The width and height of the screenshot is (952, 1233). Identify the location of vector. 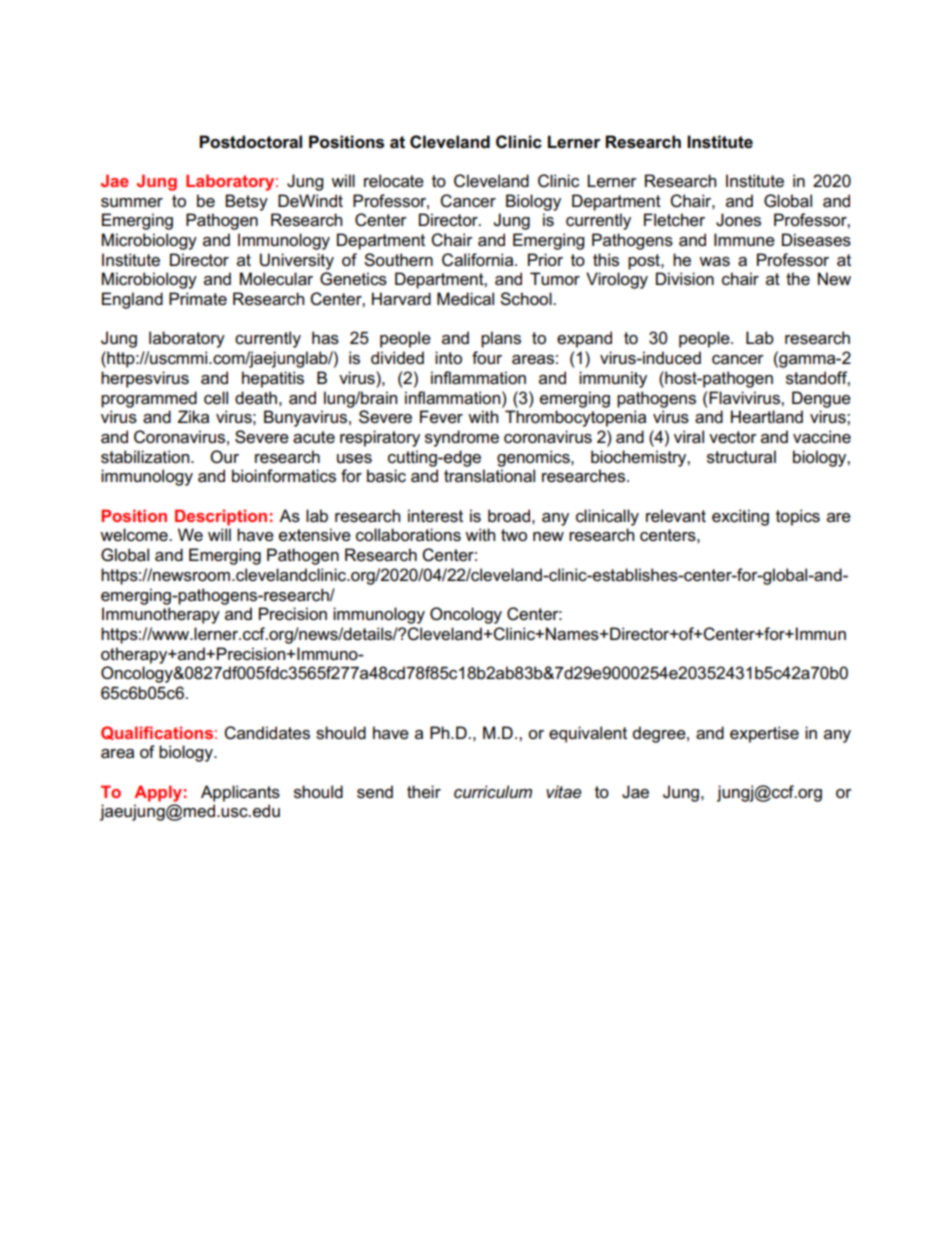
(733, 437).
